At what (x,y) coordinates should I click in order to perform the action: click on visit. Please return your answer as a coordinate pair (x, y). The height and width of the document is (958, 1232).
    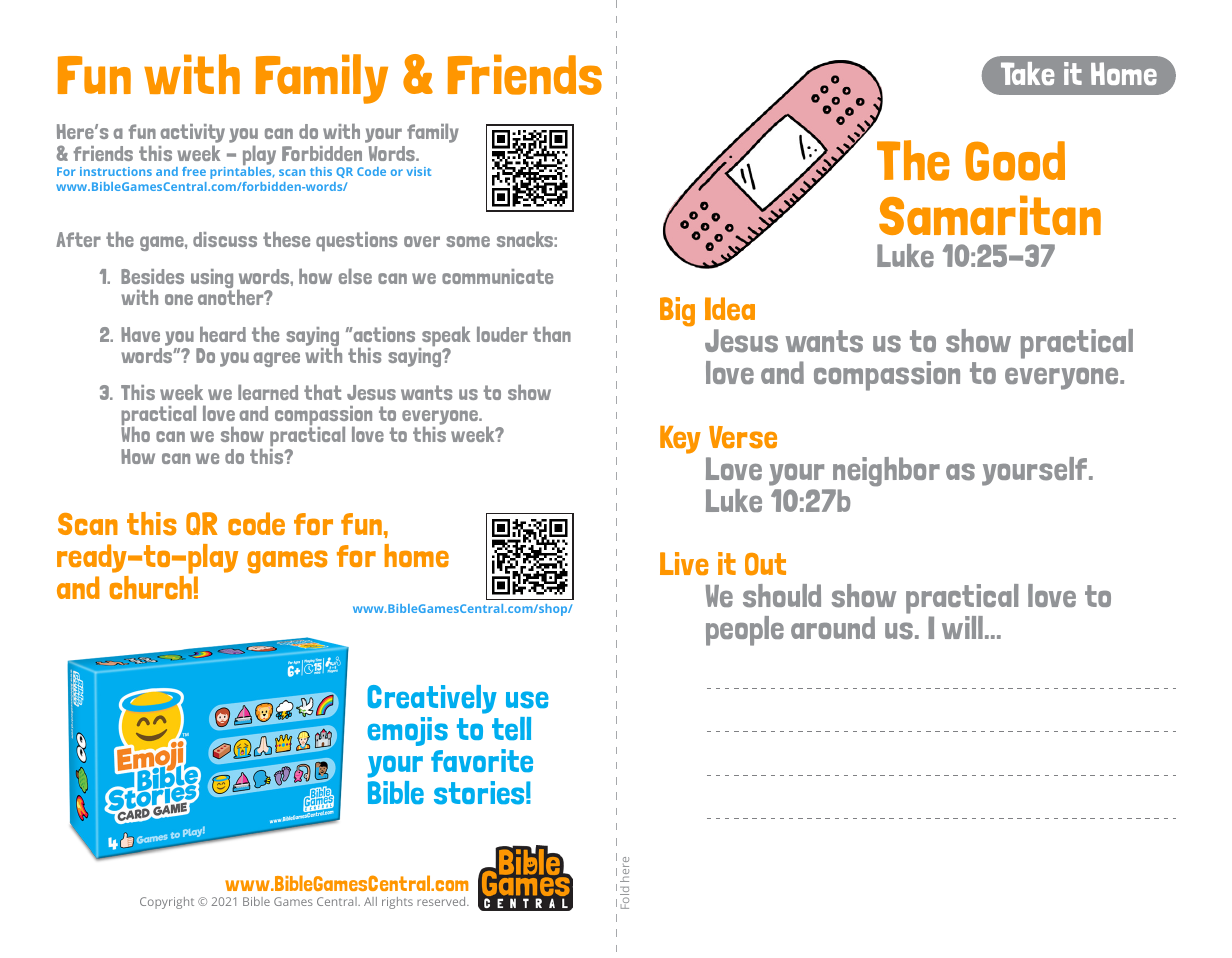
    Looking at the image, I should click on (419, 171).
